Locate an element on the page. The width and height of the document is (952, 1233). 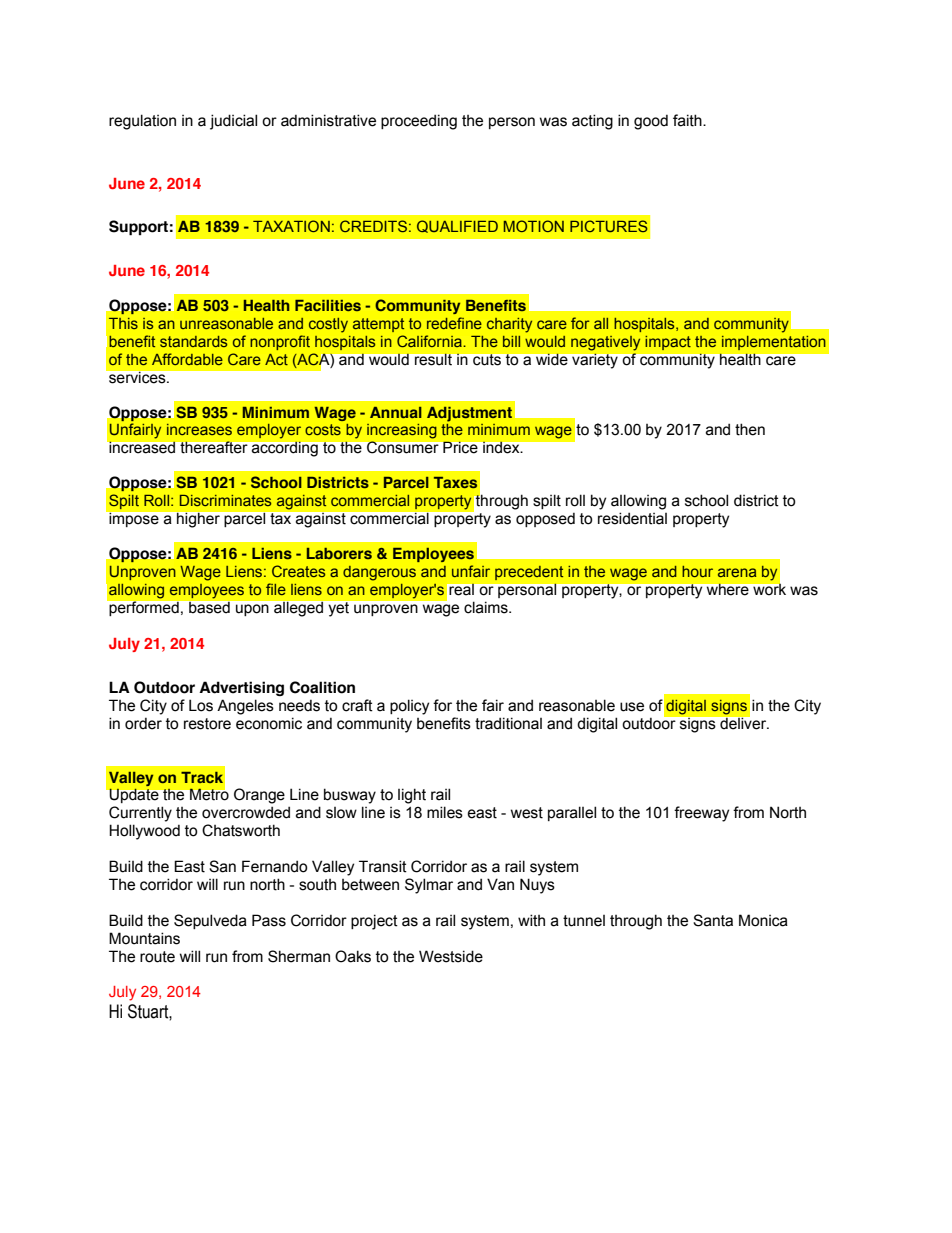
hour is located at coordinates (697, 571).
